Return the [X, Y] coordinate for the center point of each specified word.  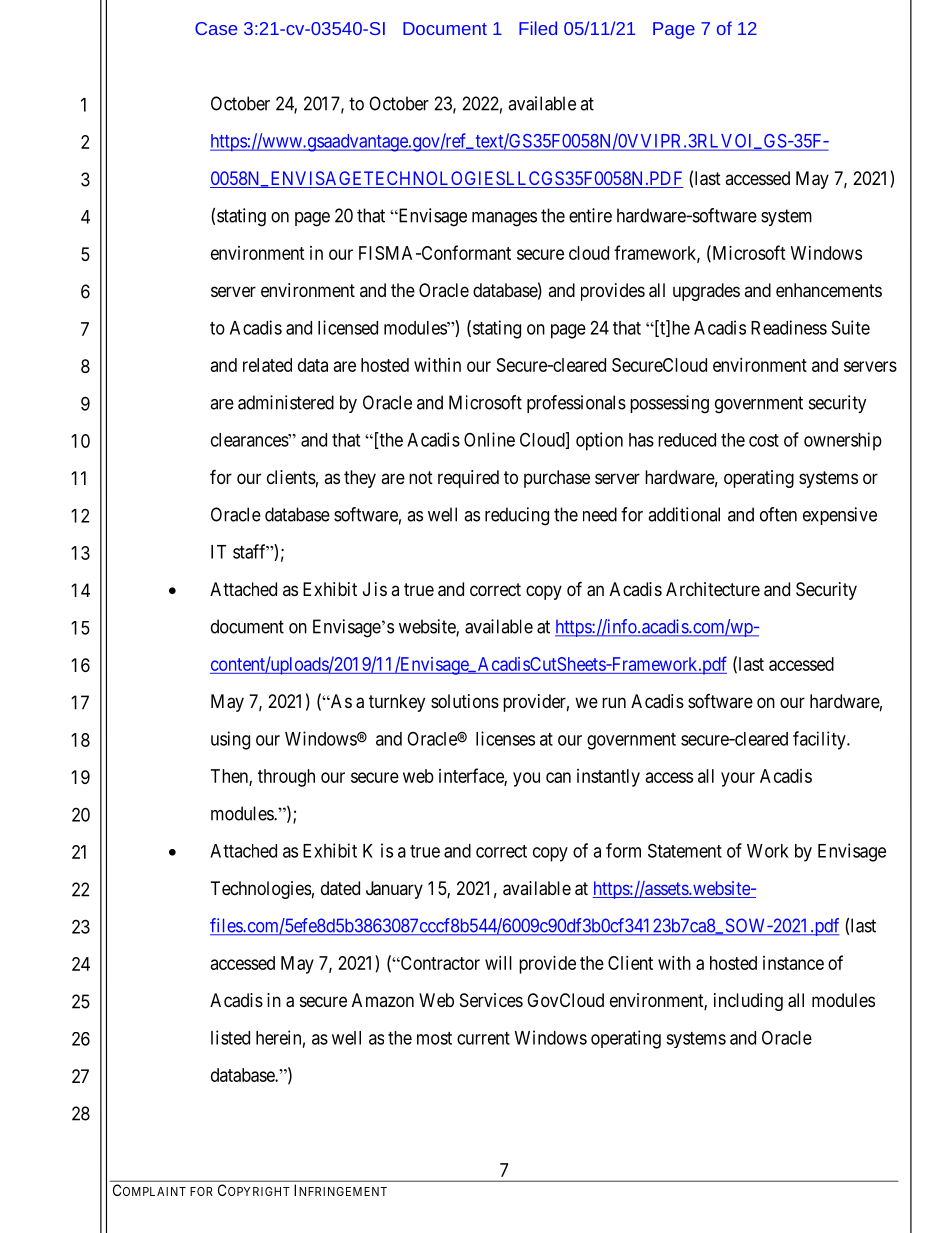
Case [216, 28]
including [748, 1002]
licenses [505, 738]
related [267, 365]
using [230, 740]
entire [590, 215]
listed [230, 1037]
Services [491, 1000]
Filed [538, 28]
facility [820, 740]
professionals [576, 404]
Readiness [789, 327]
